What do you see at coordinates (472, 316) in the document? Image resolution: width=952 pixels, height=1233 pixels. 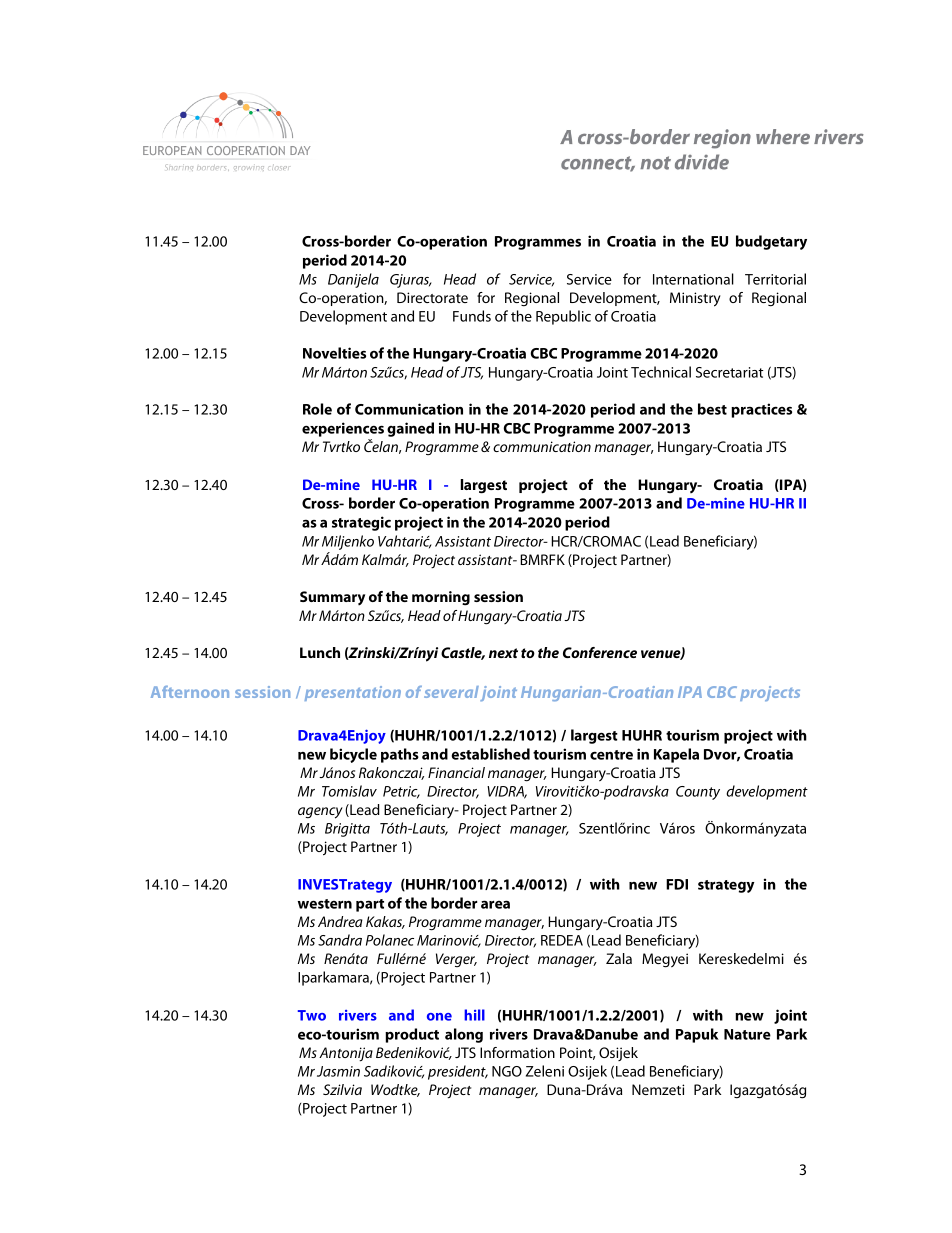 I see `Funds` at bounding box center [472, 316].
